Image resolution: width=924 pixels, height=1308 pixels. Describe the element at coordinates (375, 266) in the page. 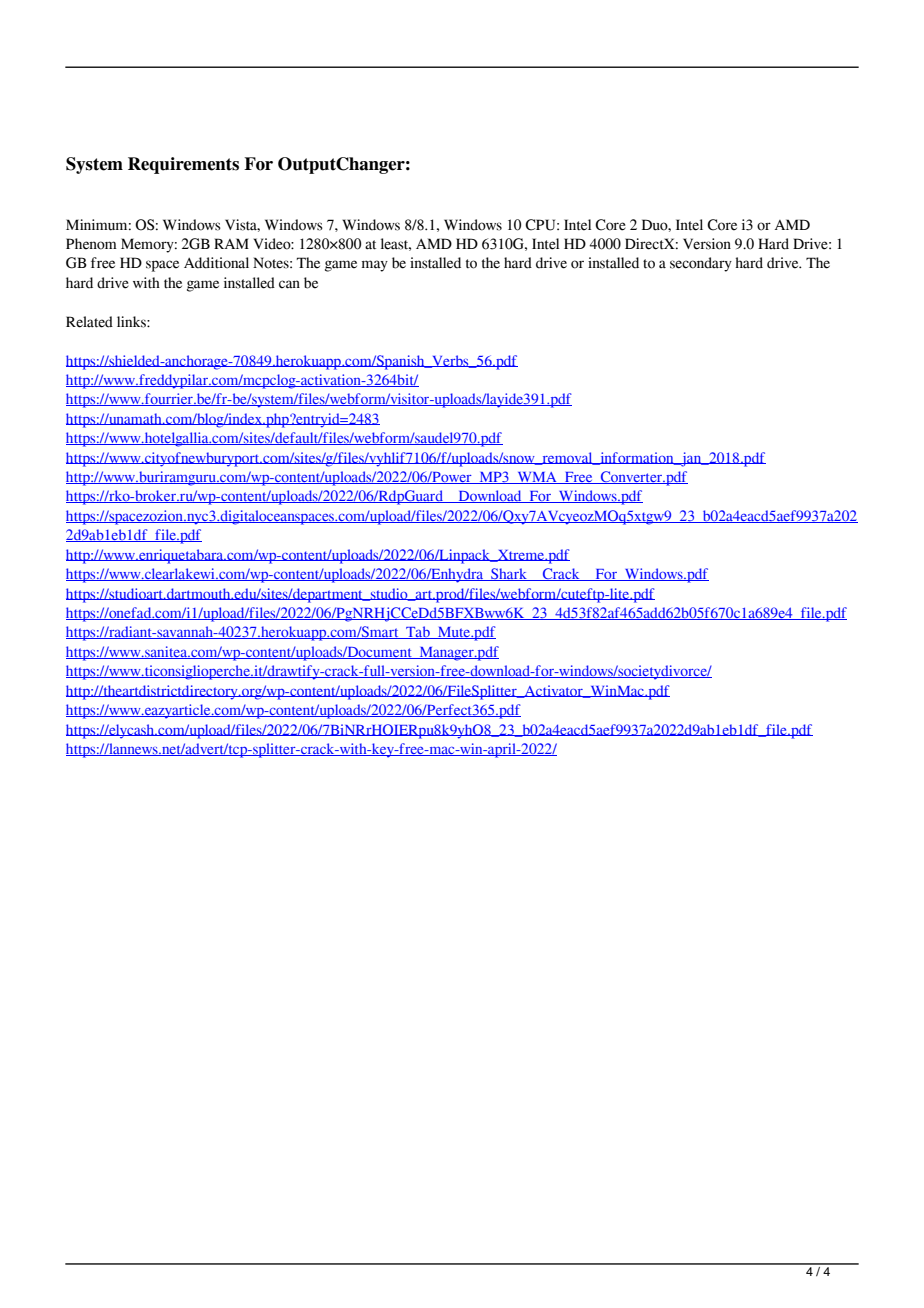

I see `may` at that location.
